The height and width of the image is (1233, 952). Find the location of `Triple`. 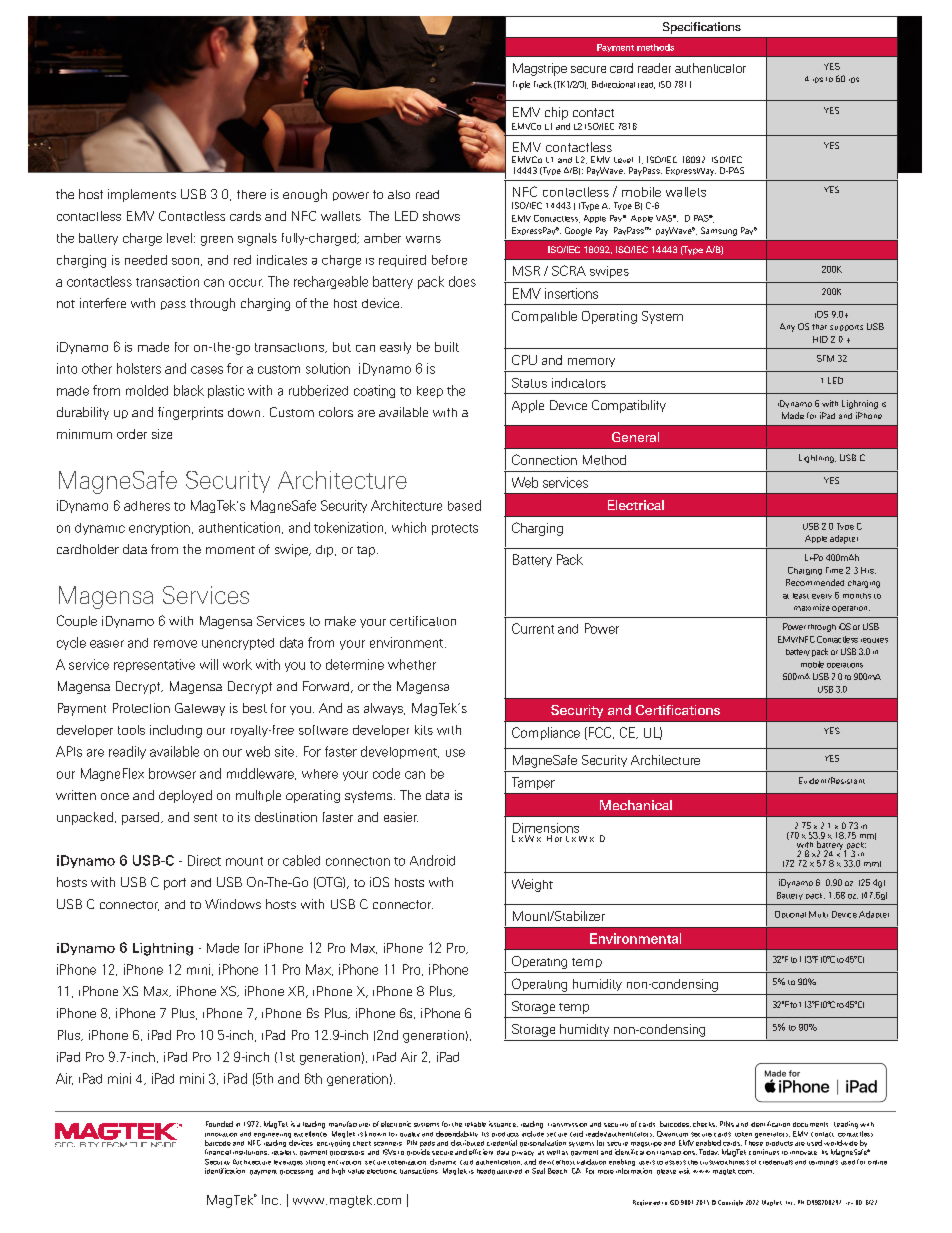

Triple is located at coordinates (521, 85).
